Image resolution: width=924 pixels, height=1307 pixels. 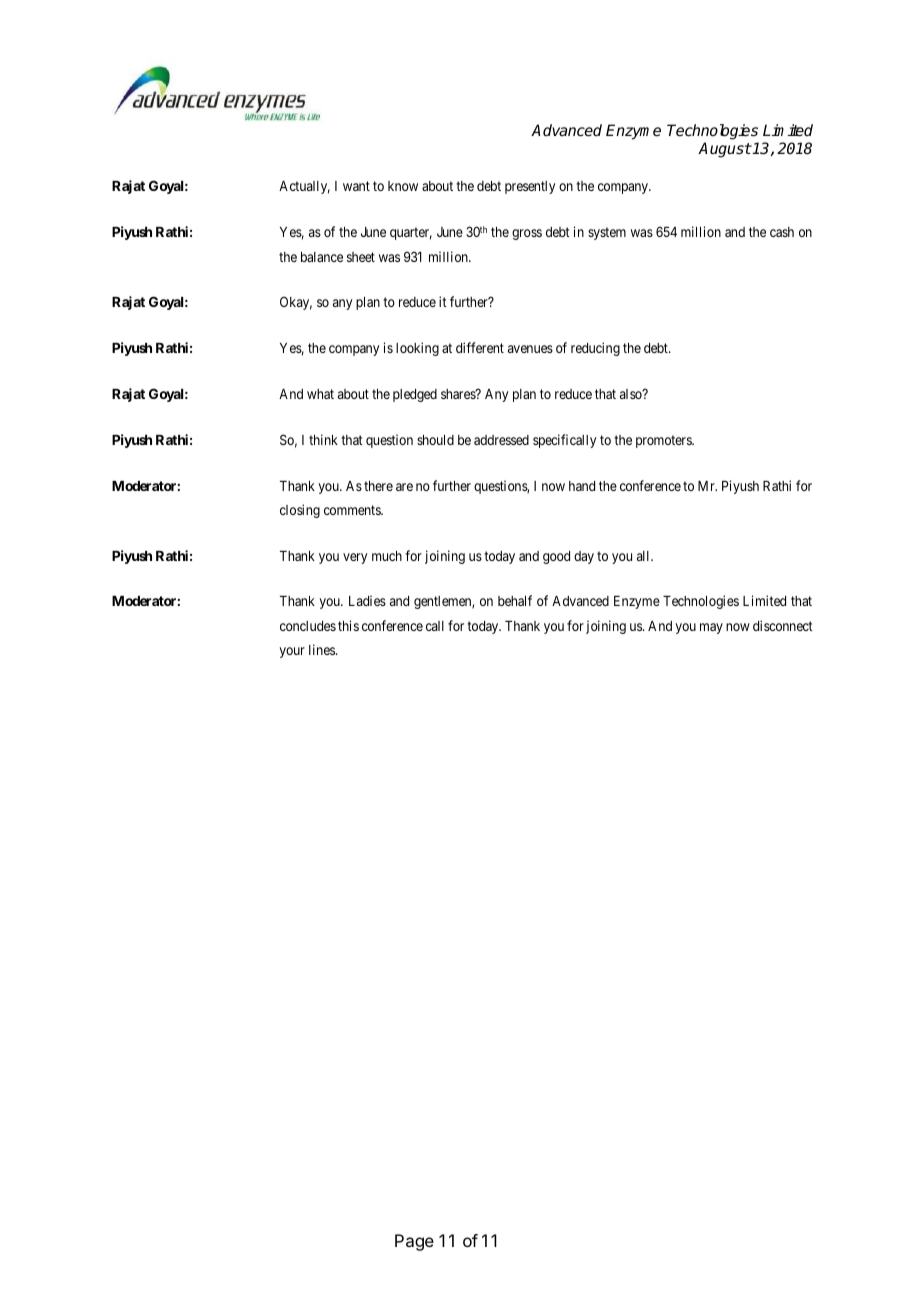 I want to click on August, so click(x=724, y=150).
